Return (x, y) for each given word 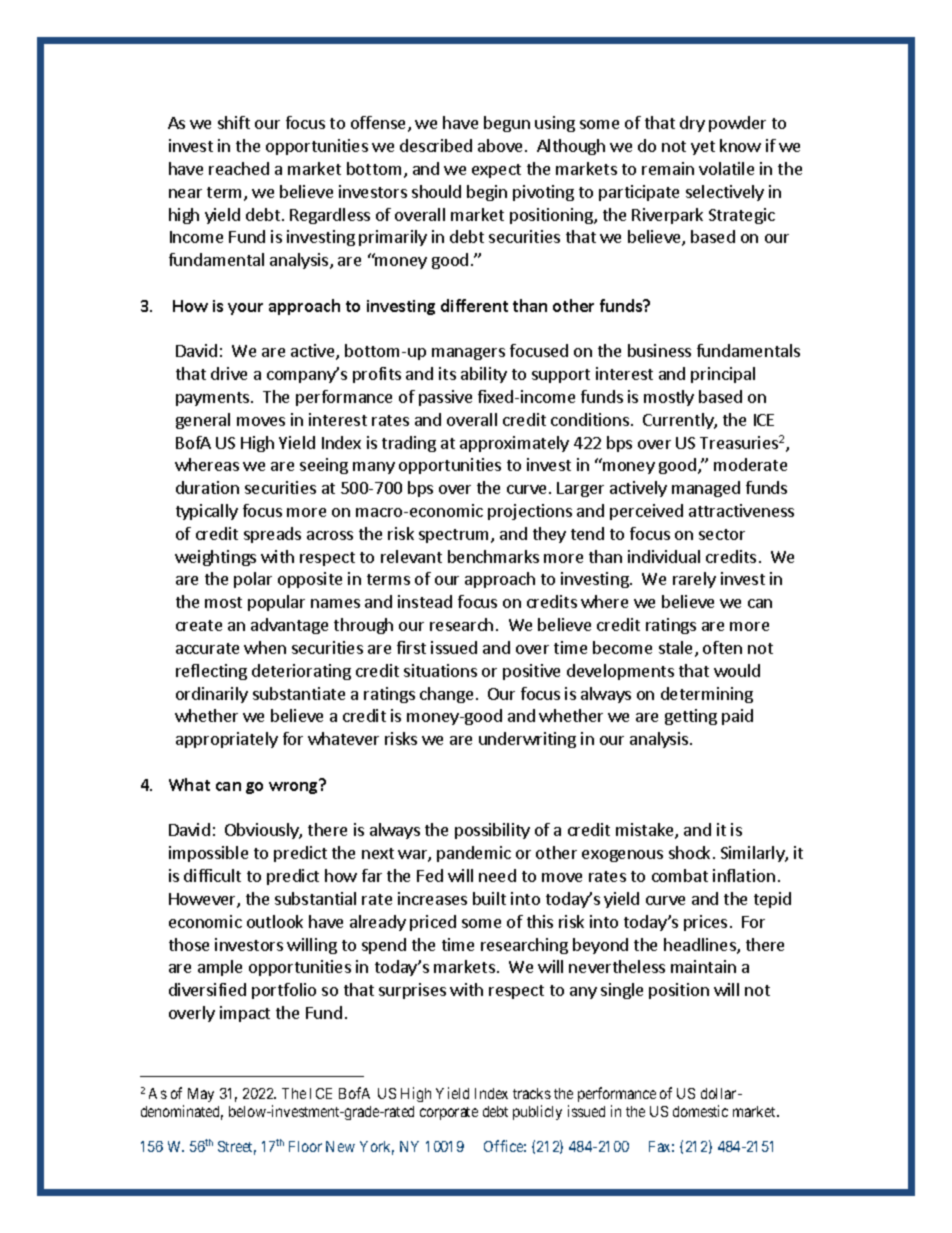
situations (440, 670)
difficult (212, 875)
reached (239, 168)
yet (703, 148)
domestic (700, 1111)
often (722, 647)
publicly (537, 1112)
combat (680, 875)
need (497, 875)
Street (237, 1148)
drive (229, 373)
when (265, 647)
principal (723, 375)
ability (484, 375)
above (502, 145)
